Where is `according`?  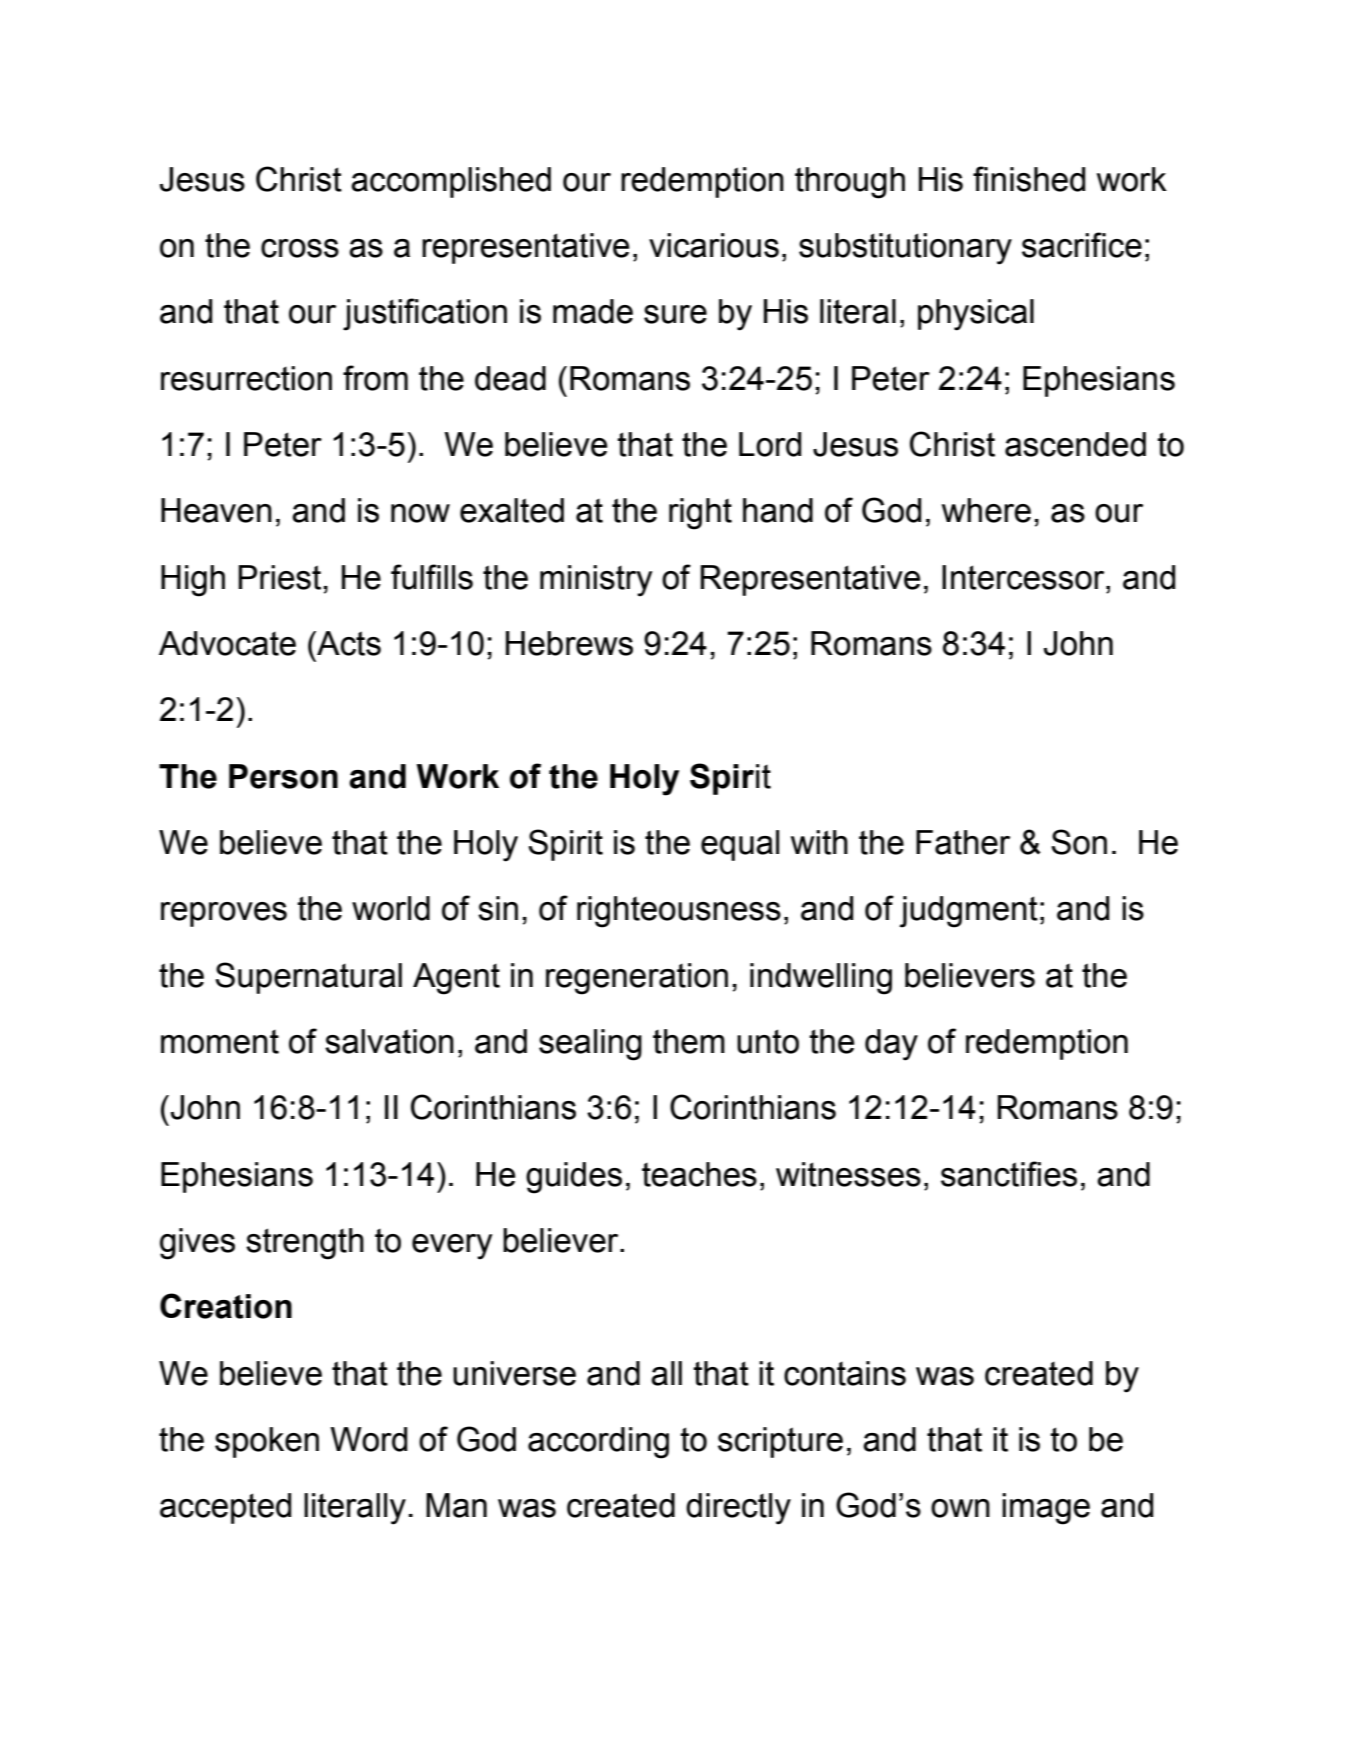
according is located at coordinates (598, 1443).
